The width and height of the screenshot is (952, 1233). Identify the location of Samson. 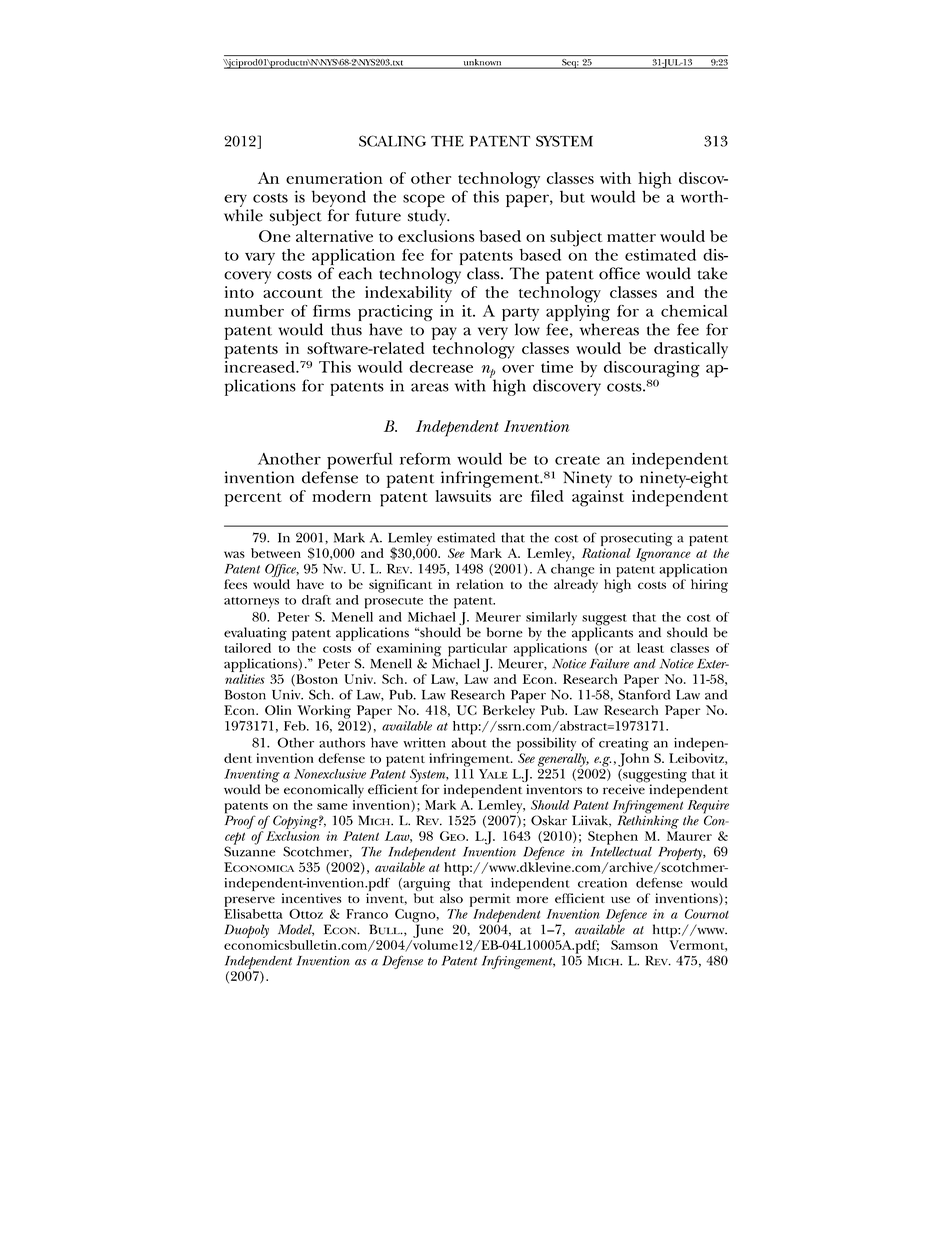
(634, 945).
